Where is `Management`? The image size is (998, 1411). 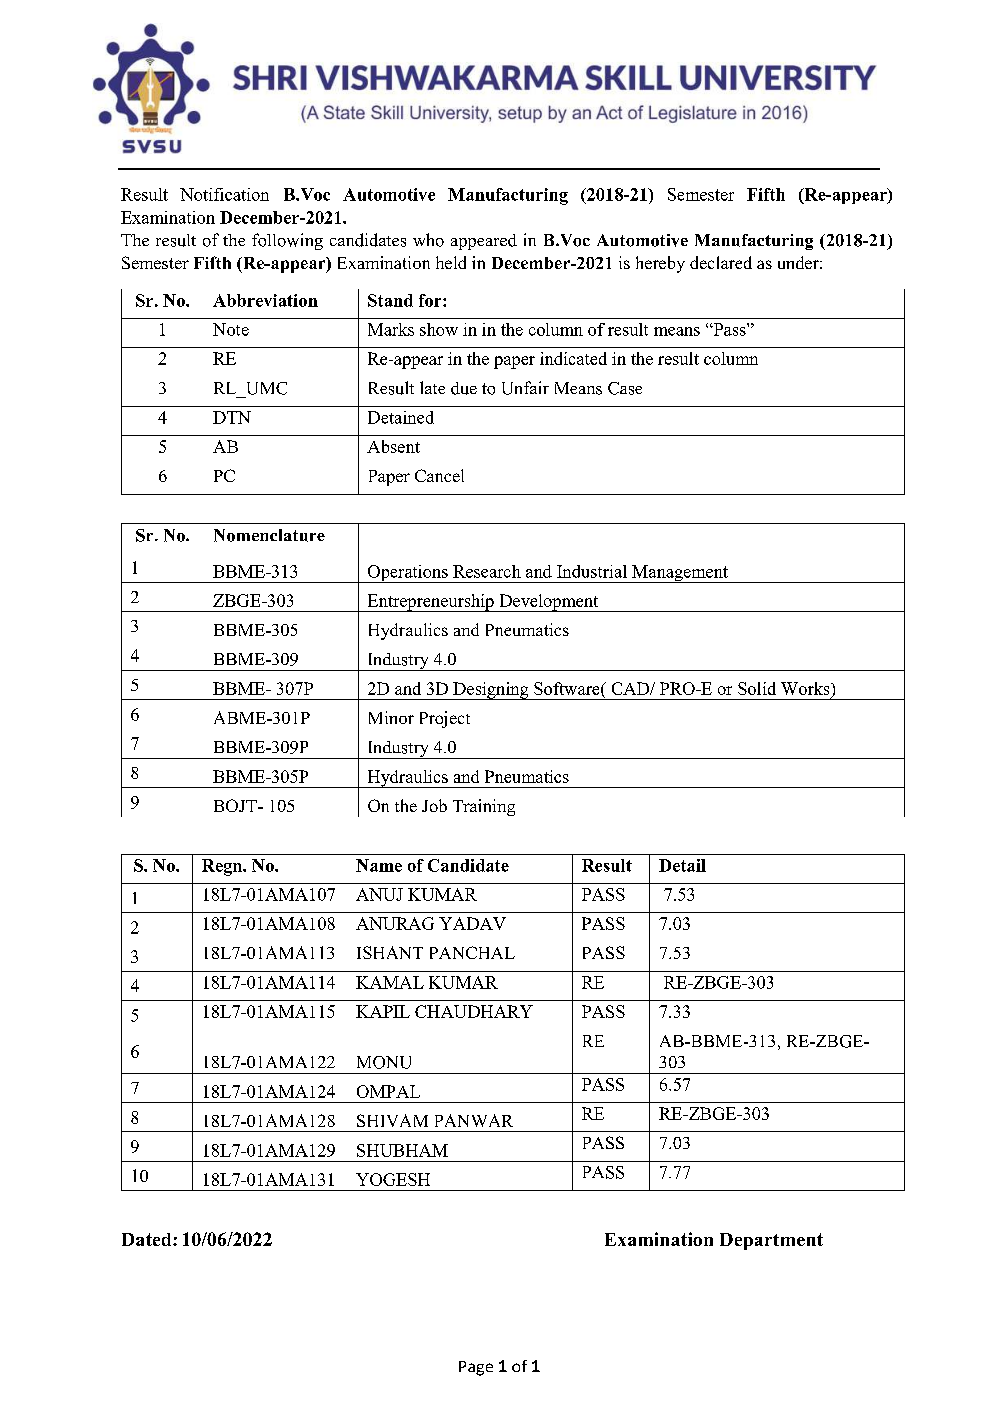 Management is located at coordinates (680, 574).
